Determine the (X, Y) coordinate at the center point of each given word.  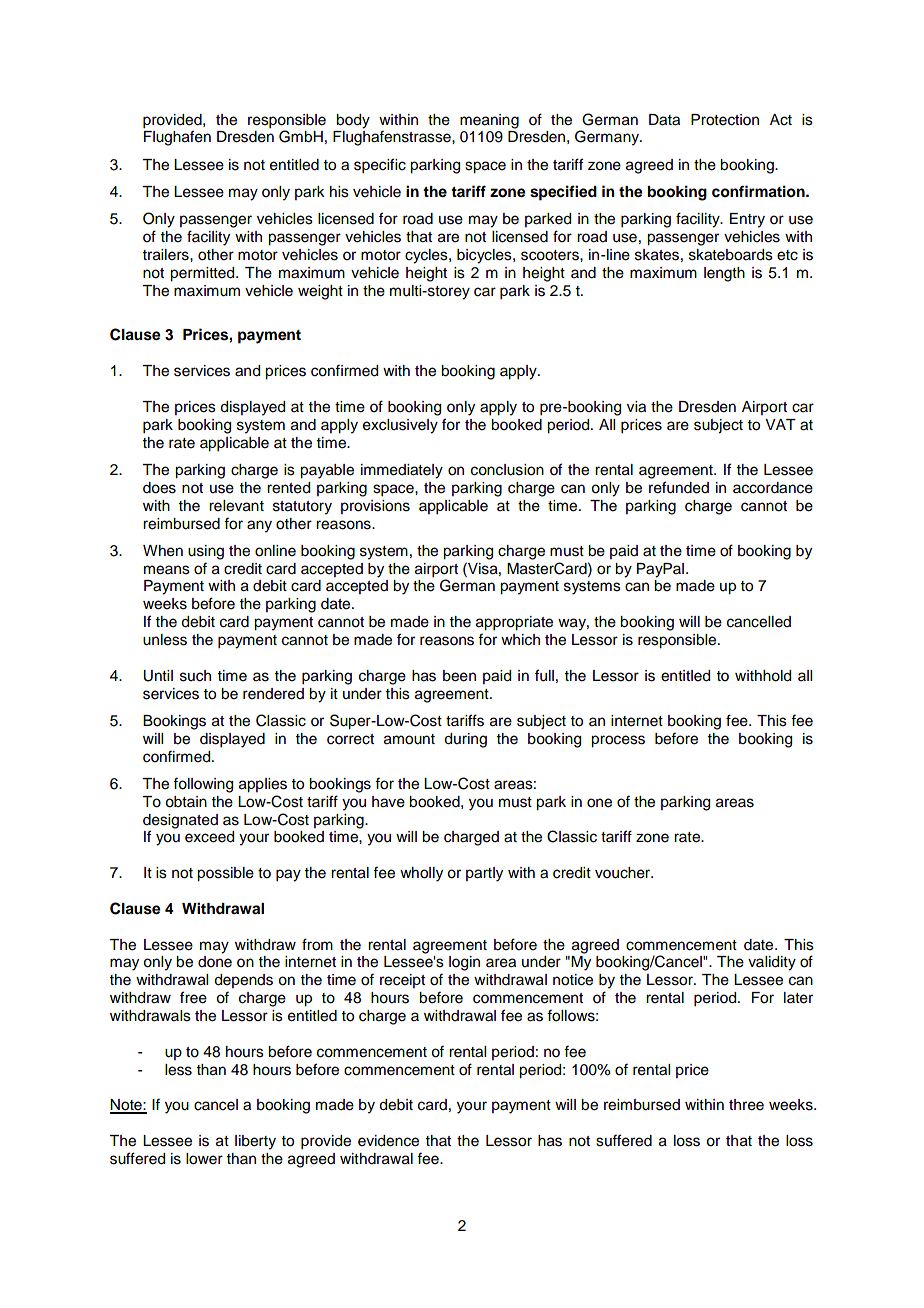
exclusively (400, 426)
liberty (255, 1142)
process (618, 741)
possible (225, 874)
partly (484, 874)
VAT (780, 424)
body (353, 121)
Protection (725, 120)
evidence (388, 1141)
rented (288, 488)
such (195, 676)
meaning (489, 121)
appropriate (514, 623)
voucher (624, 873)
